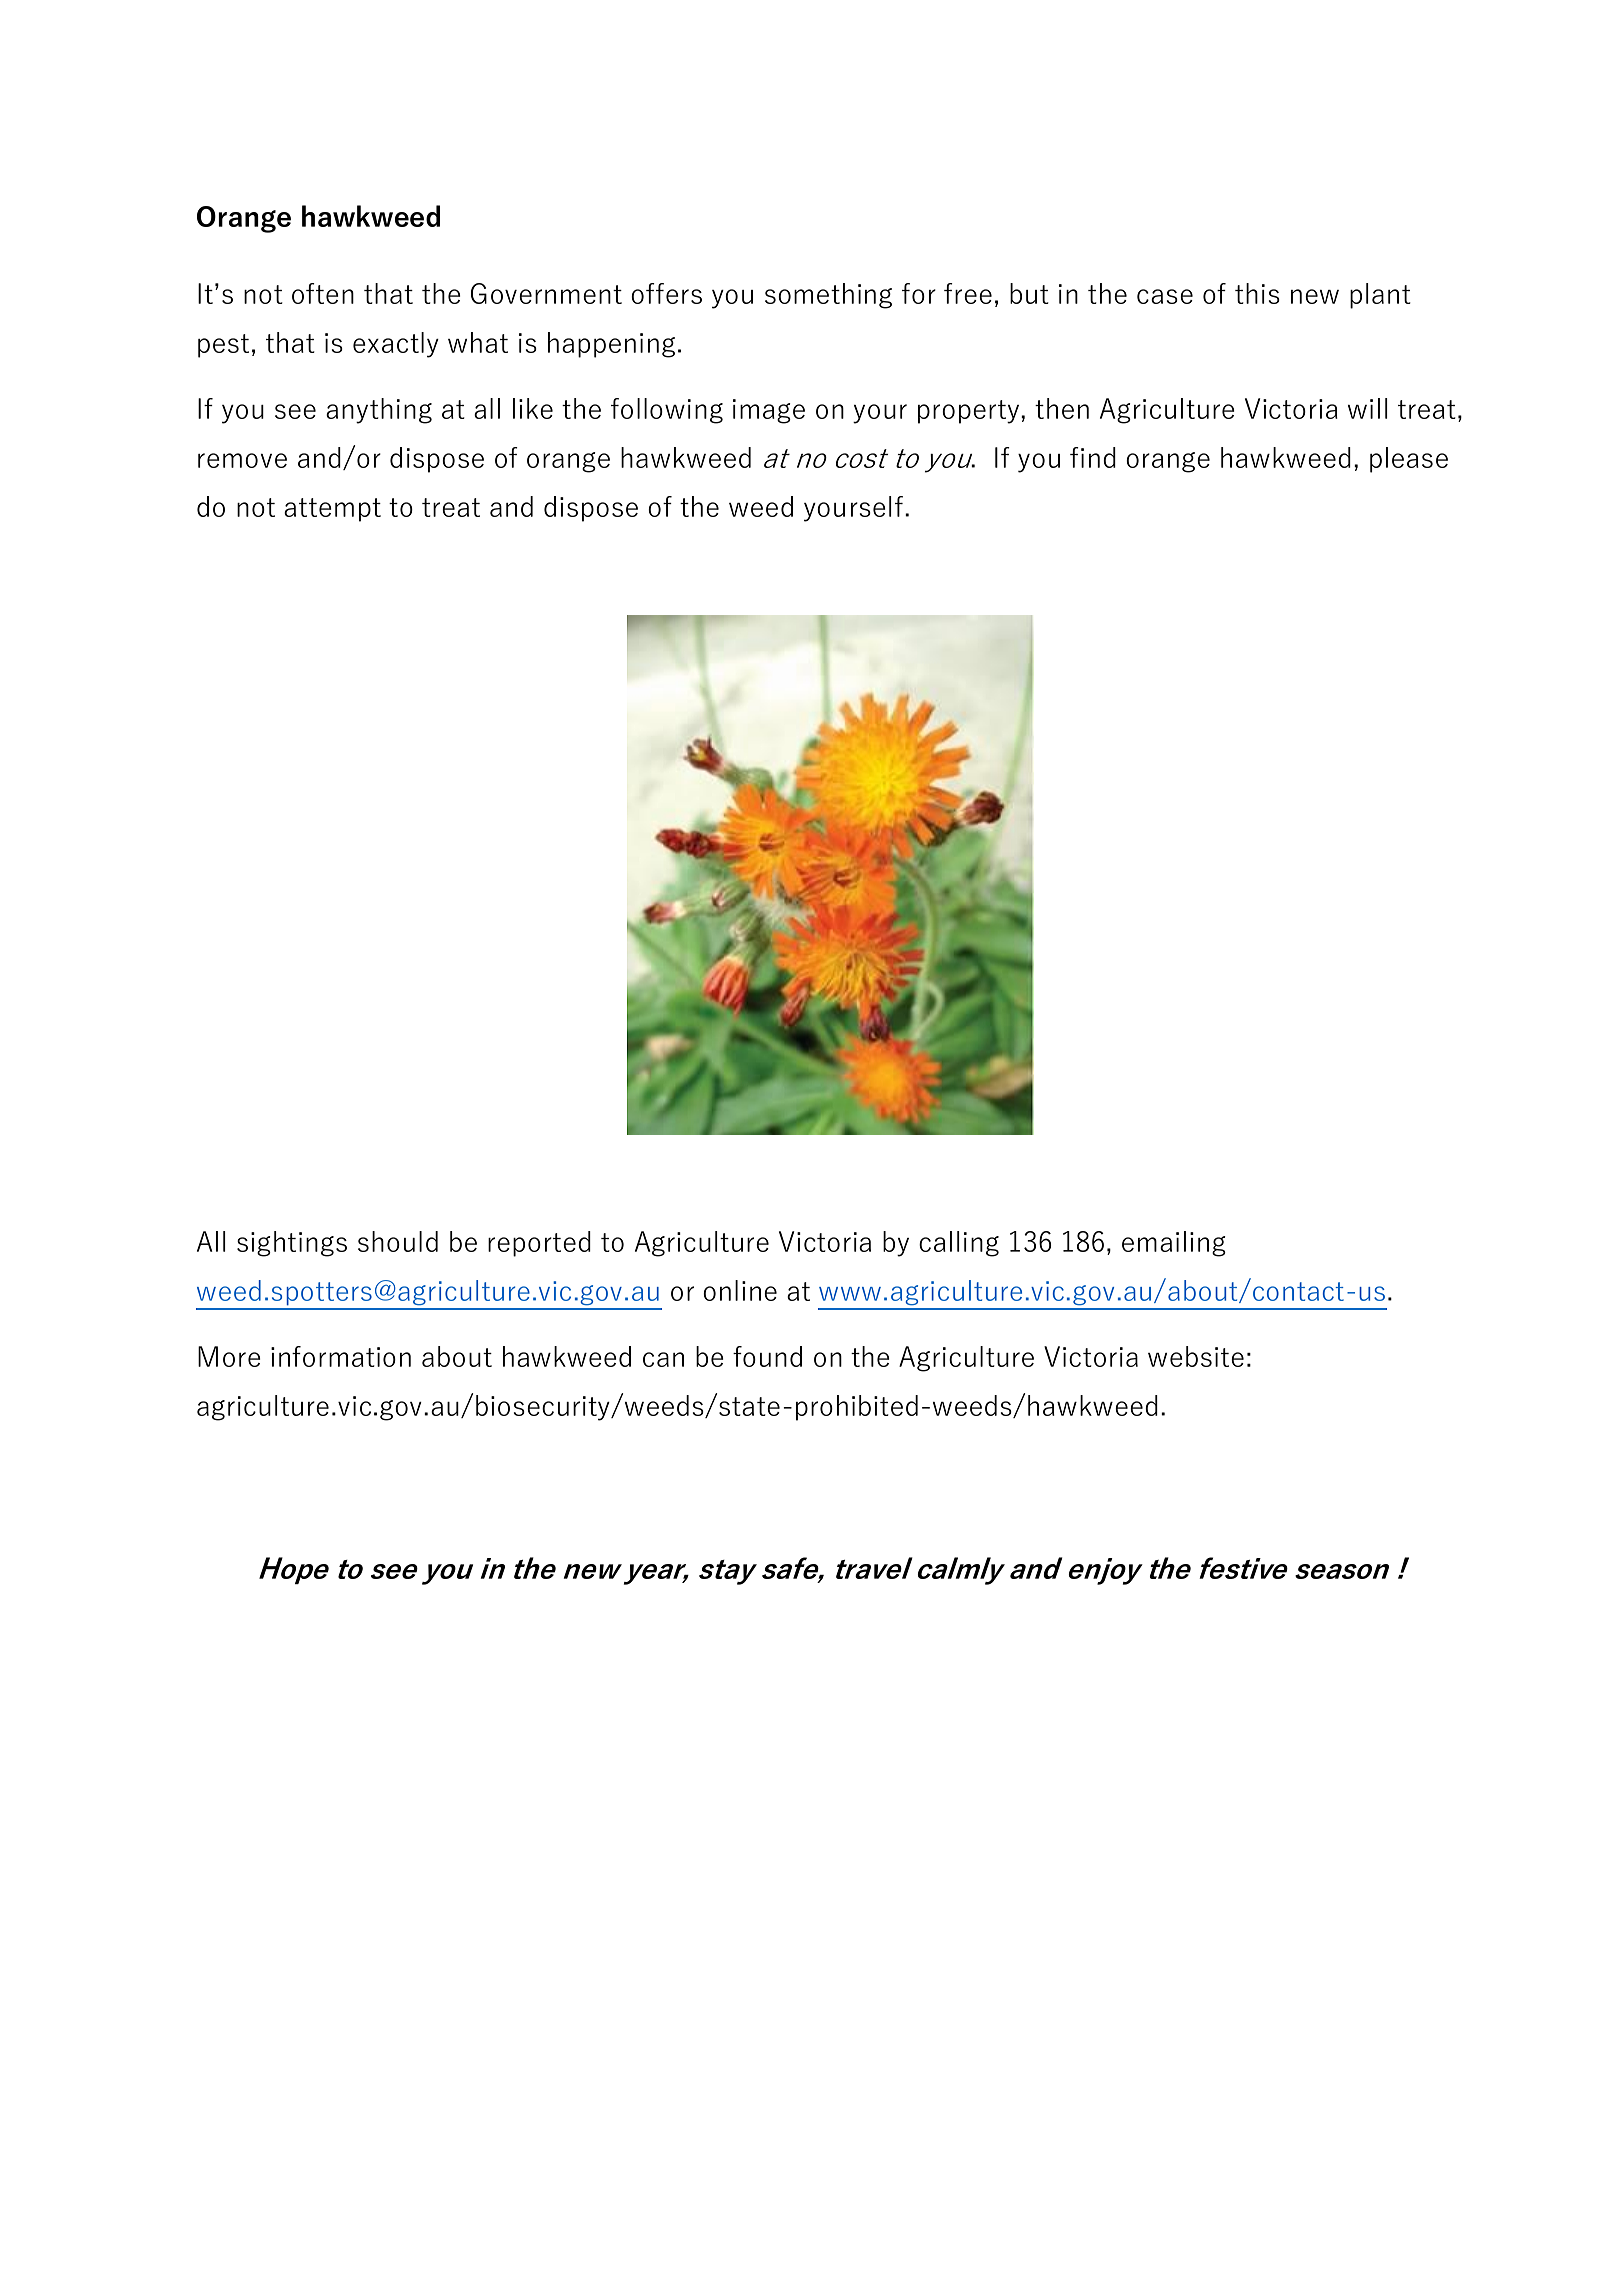  I want to click on attempt, so click(332, 510).
